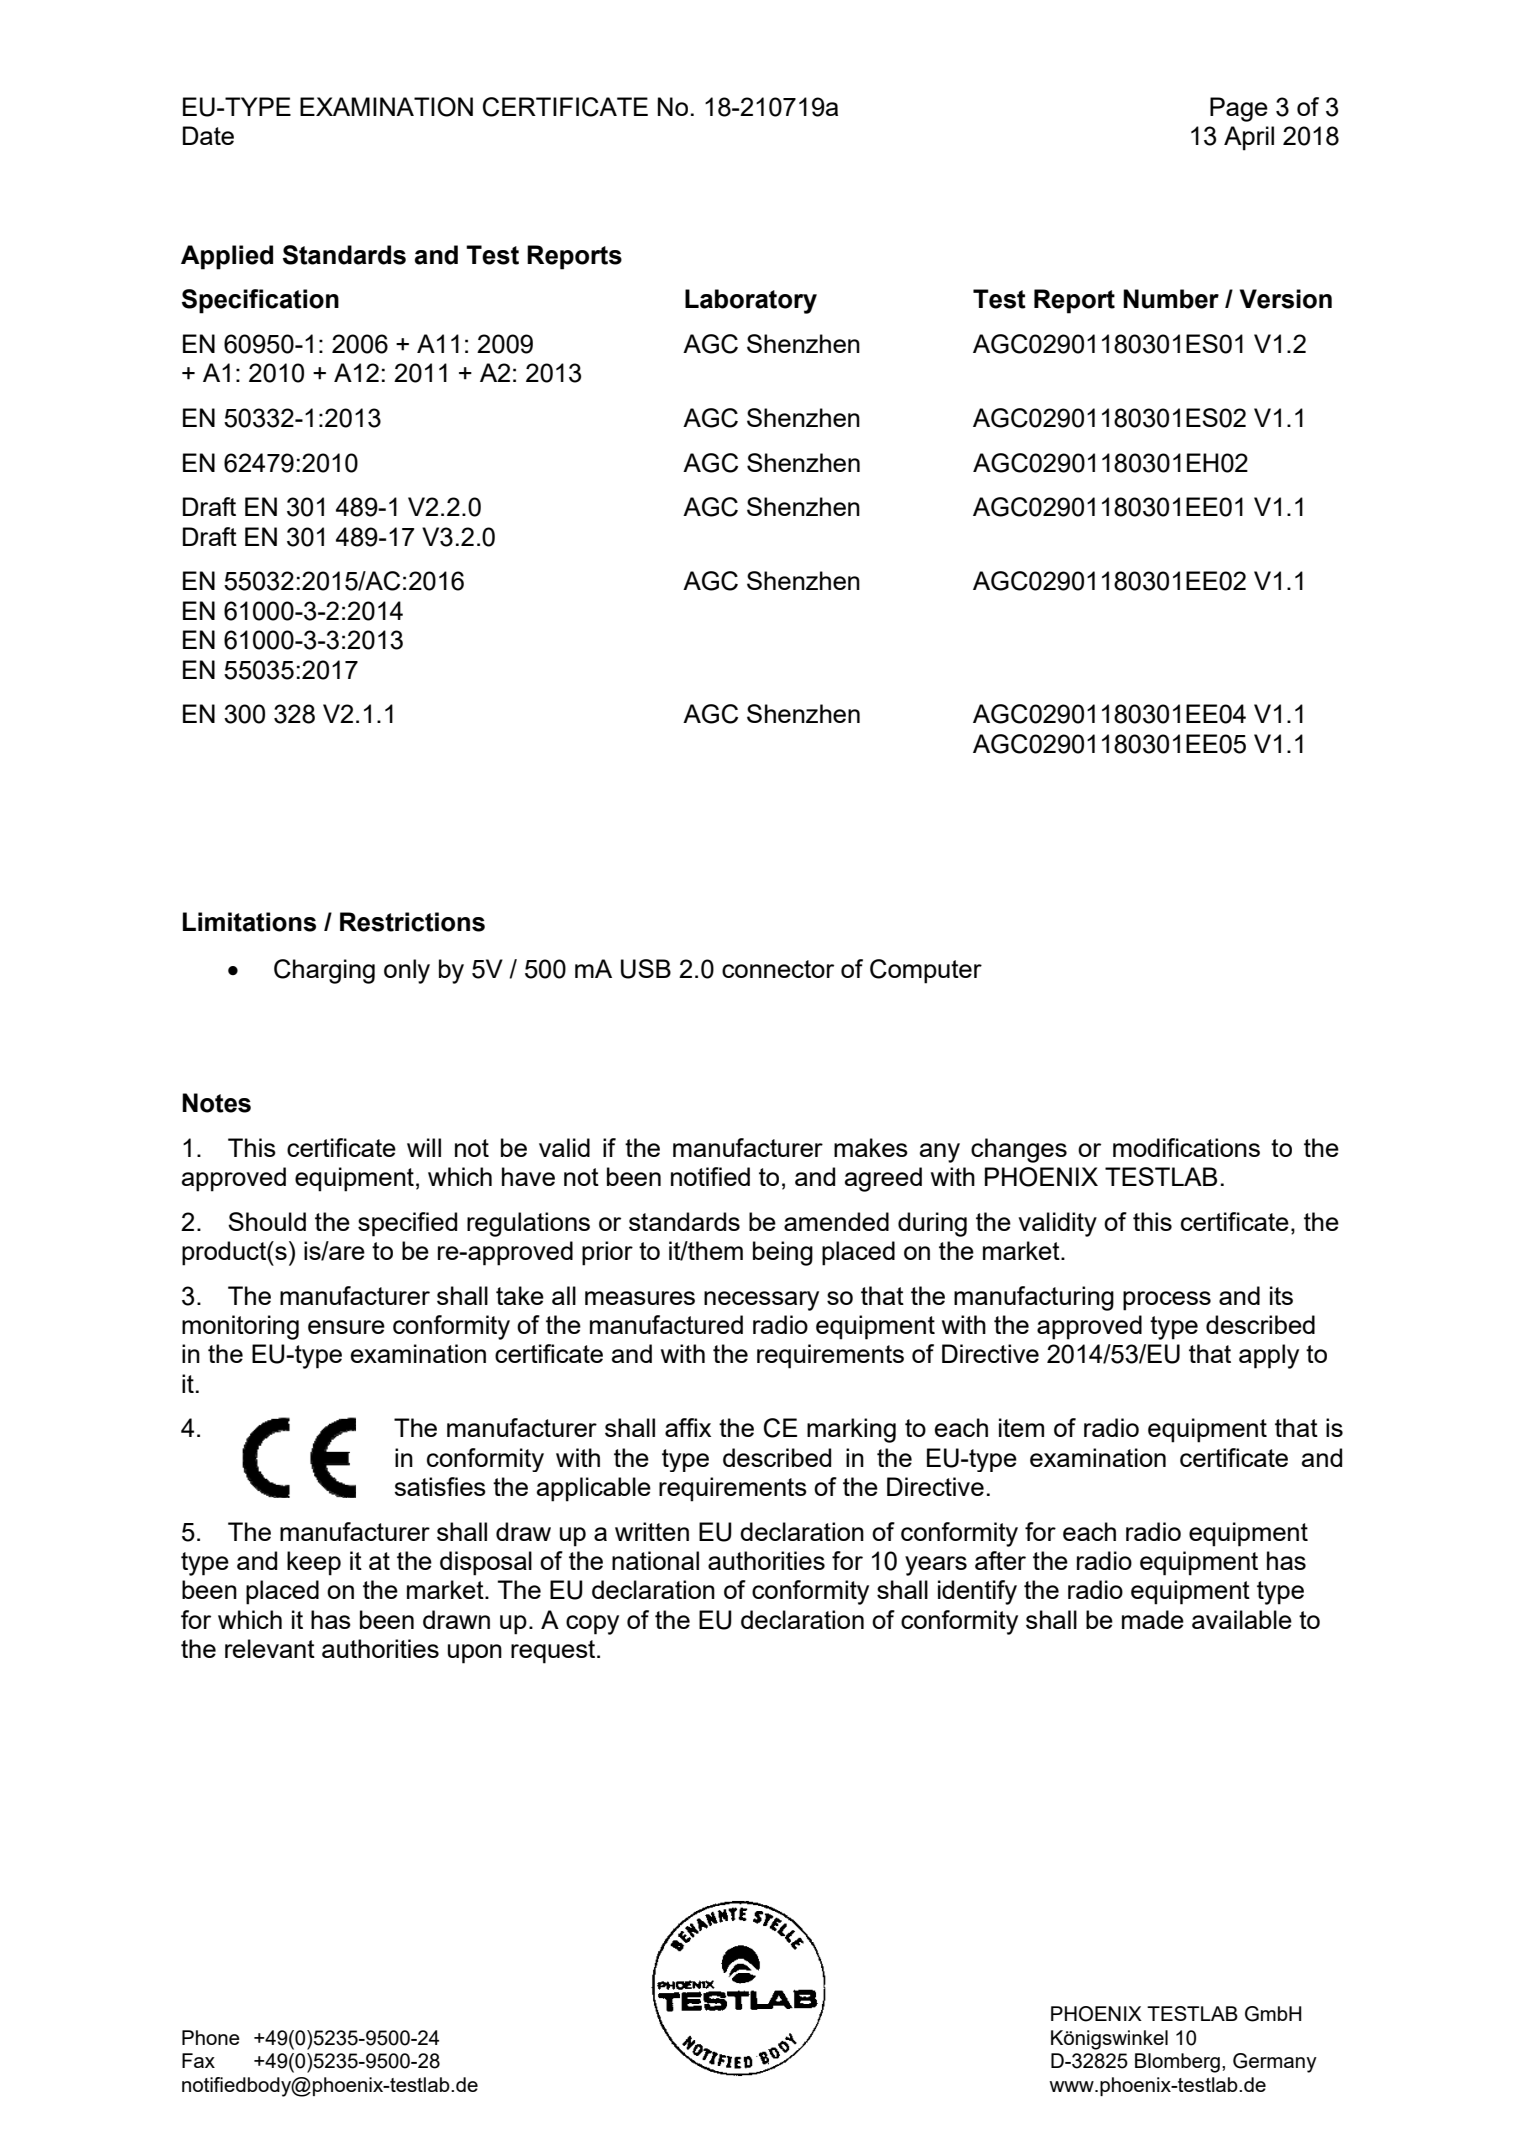 The image size is (1520, 2150). I want to click on Notes, so click(216, 1103).
